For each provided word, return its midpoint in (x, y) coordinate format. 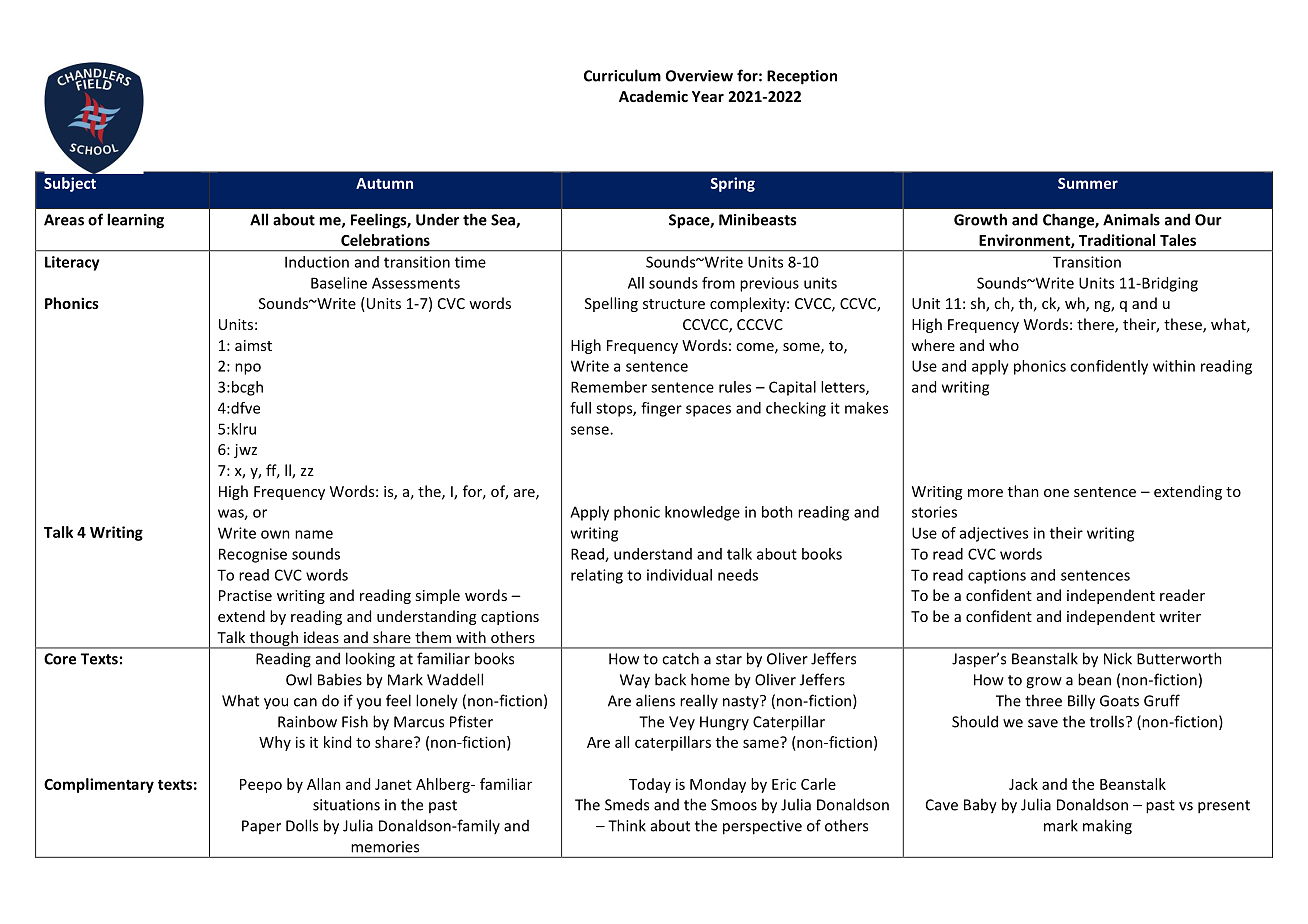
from (718, 283)
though (273, 639)
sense (591, 430)
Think (627, 825)
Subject (70, 184)
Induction (317, 262)
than (1023, 491)
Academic (653, 96)
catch (680, 658)
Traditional (1117, 240)
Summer (1088, 183)
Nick (1118, 658)
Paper (261, 827)
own (275, 534)
